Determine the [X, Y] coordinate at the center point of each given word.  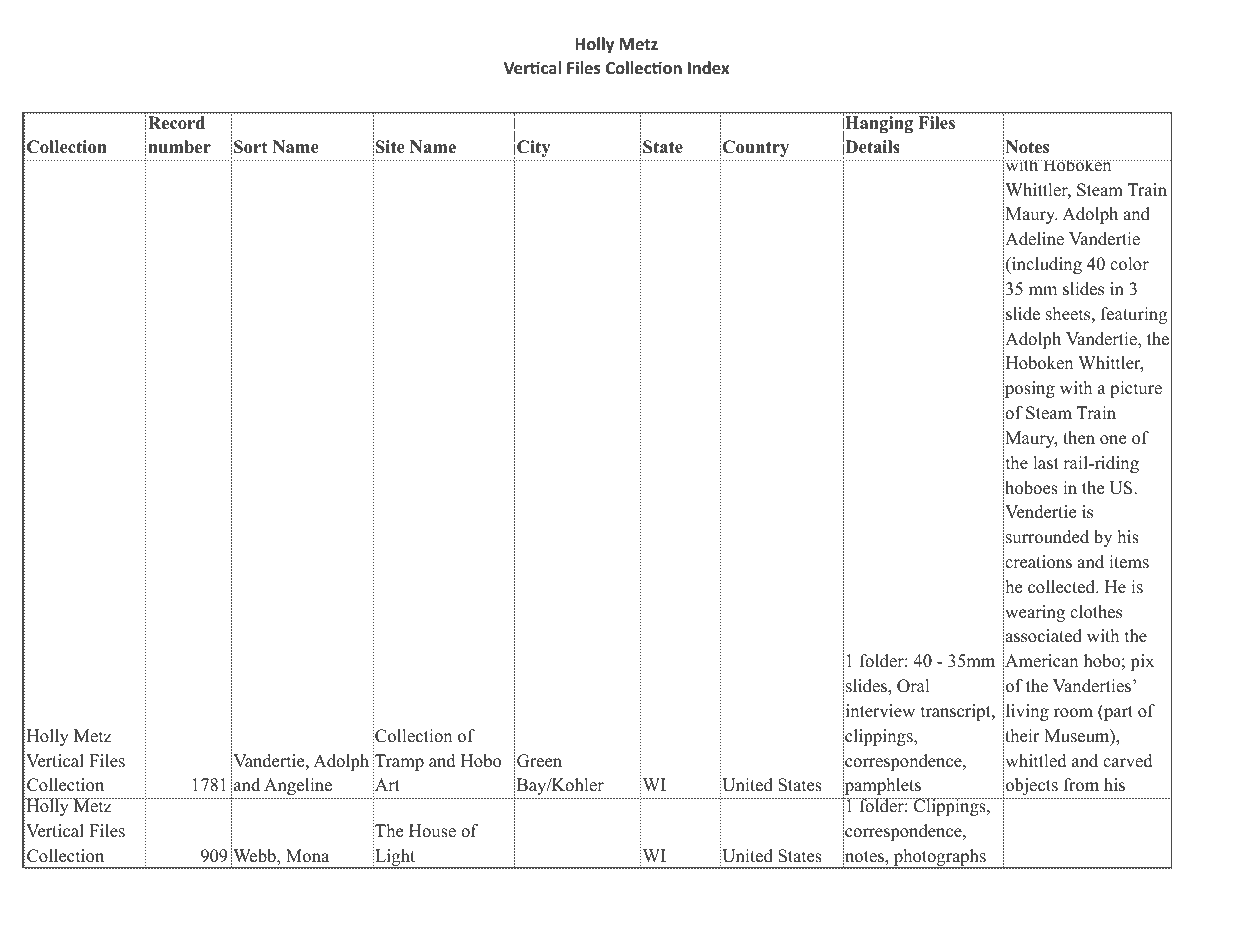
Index [708, 68]
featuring [1134, 315]
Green [539, 761]
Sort [250, 147]
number [179, 147]
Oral [913, 686]
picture [1136, 389]
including [1046, 265]
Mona [307, 856]
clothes [1096, 612]
